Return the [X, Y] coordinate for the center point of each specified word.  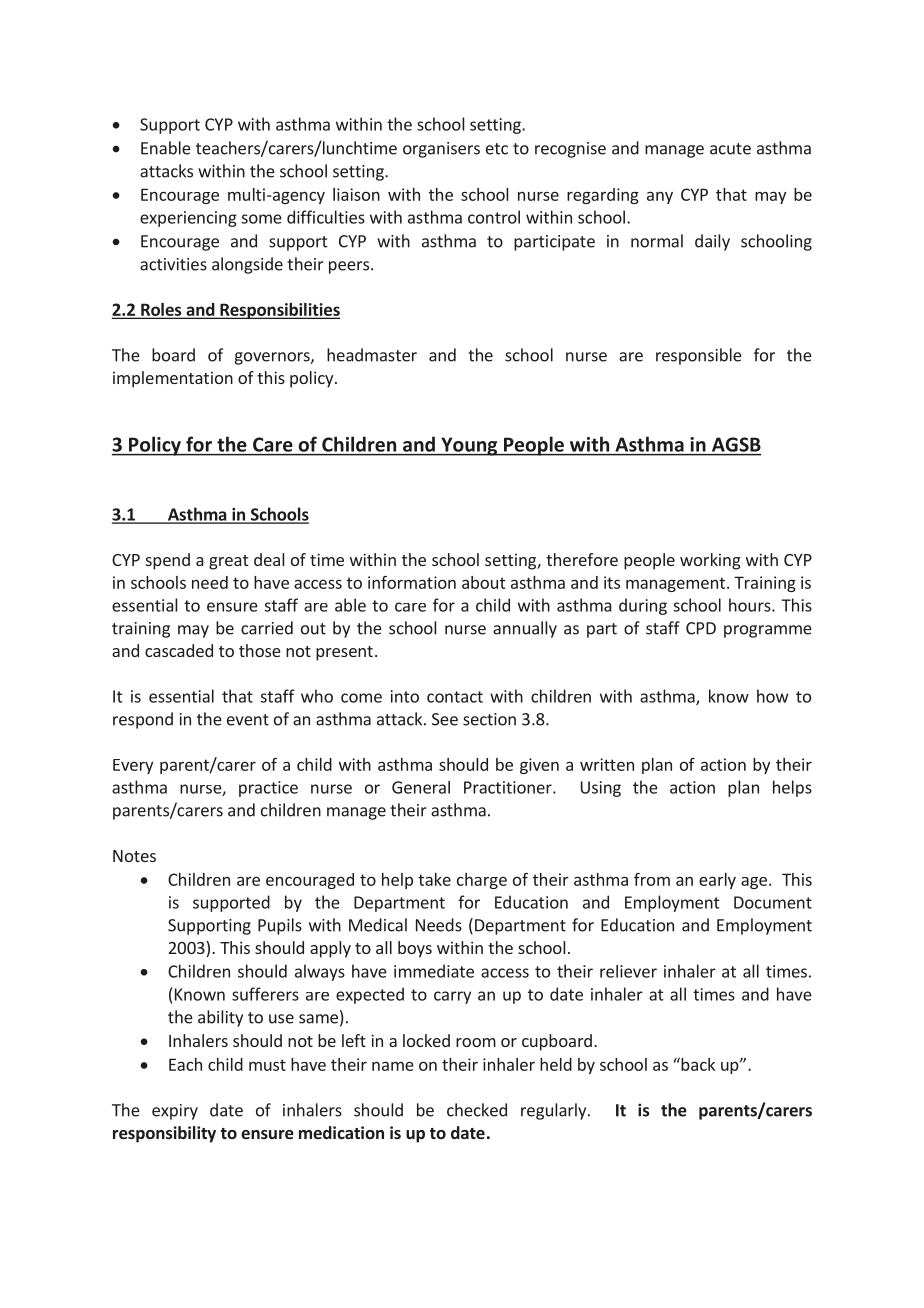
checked [477, 1110]
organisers [441, 150]
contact [455, 697]
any [660, 197]
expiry [175, 1112]
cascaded [179, 650]
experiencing [188, 219]
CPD [701, 628]
